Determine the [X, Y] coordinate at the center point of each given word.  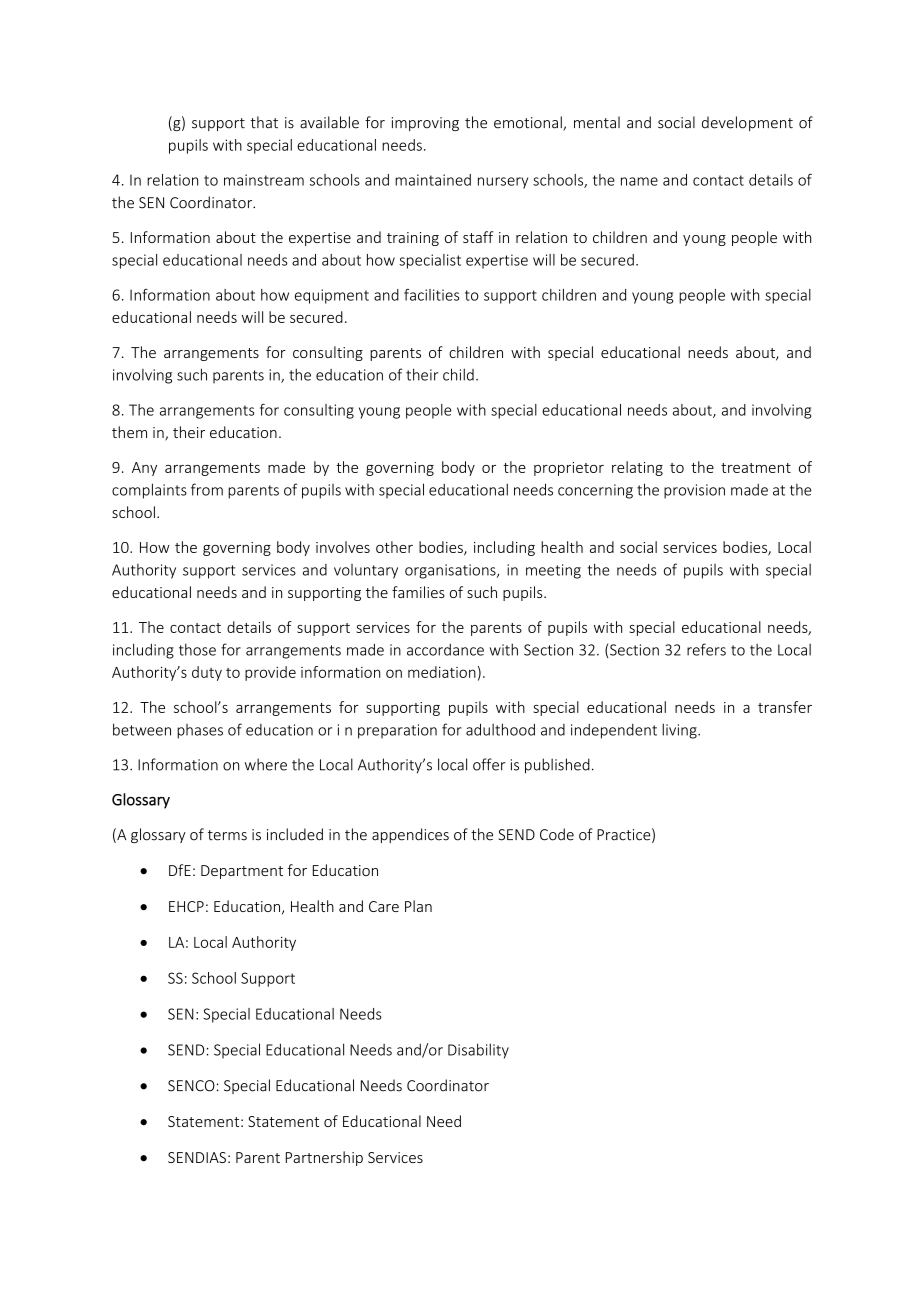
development [747, 123]
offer [489, 764]
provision [694, 491]
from [207, 489]
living [680, 731]
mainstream [264, 180]
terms [227, 835]
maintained [433, 180]
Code [557, 834]
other [394, 547]
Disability [478, 1051]
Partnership [324, 1158]
